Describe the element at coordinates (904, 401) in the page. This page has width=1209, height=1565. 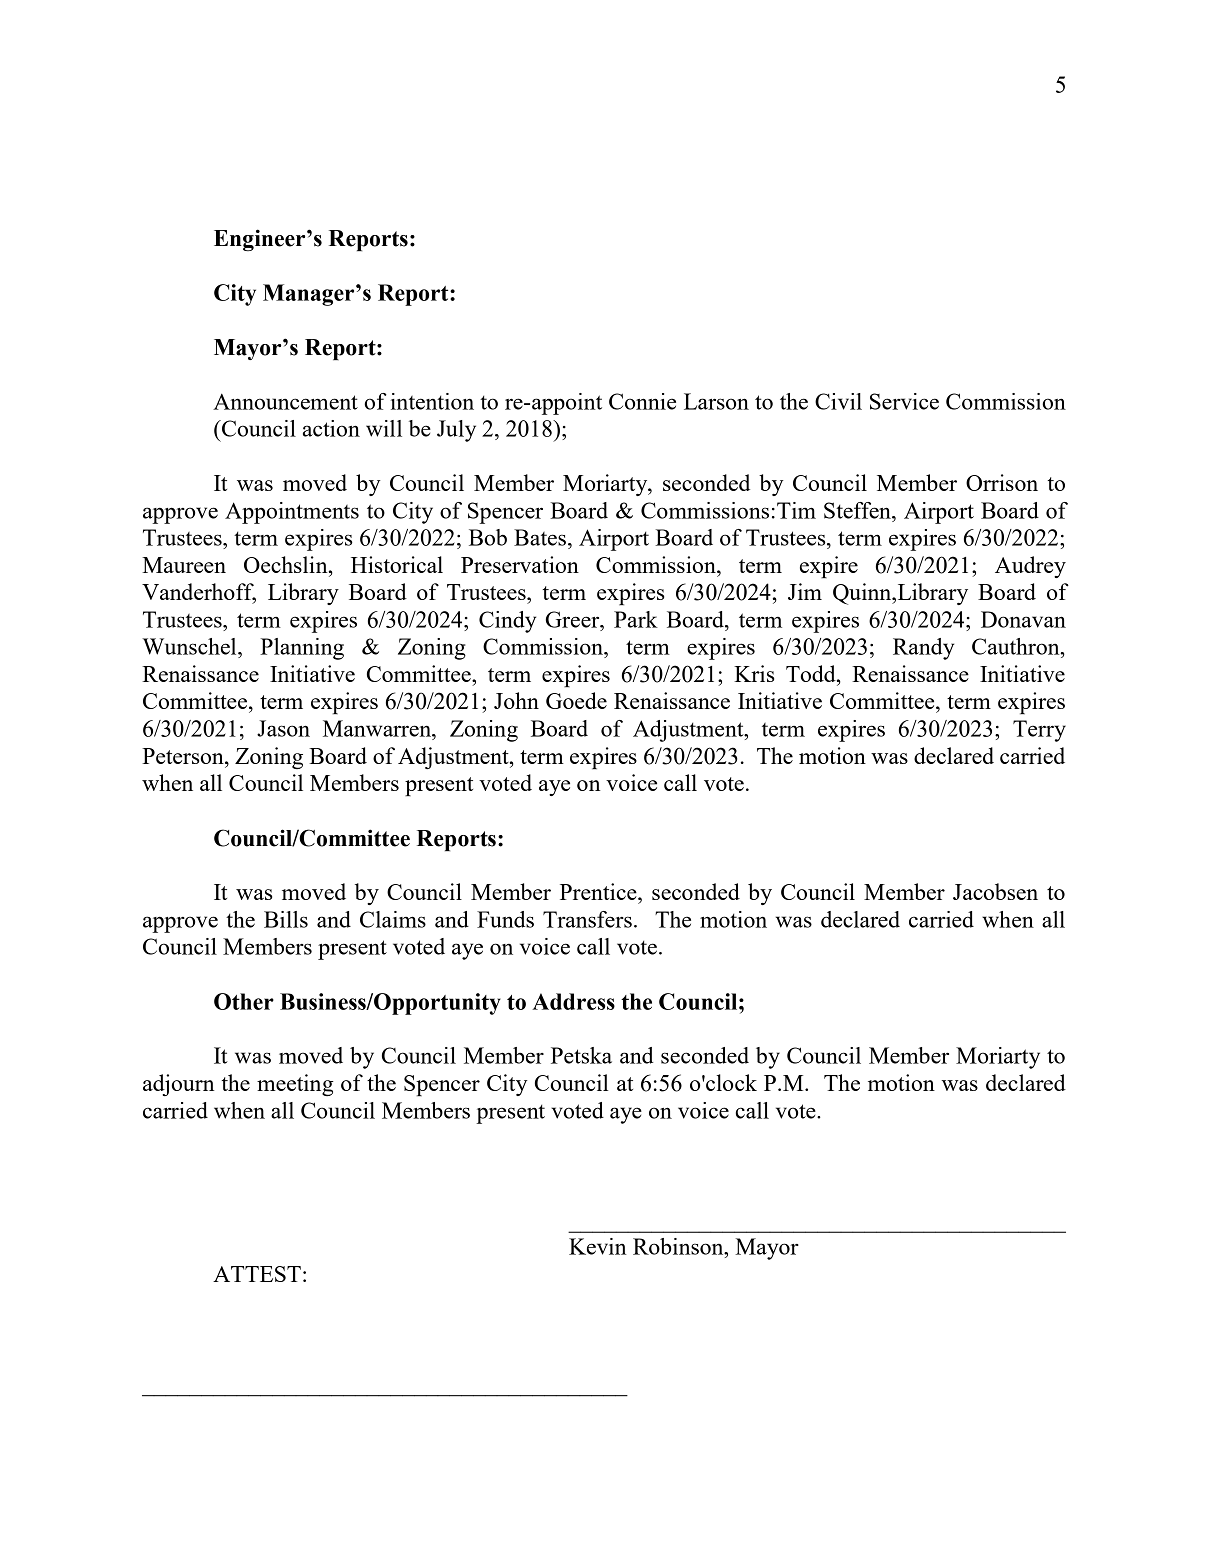
I see `Service` at that location.
